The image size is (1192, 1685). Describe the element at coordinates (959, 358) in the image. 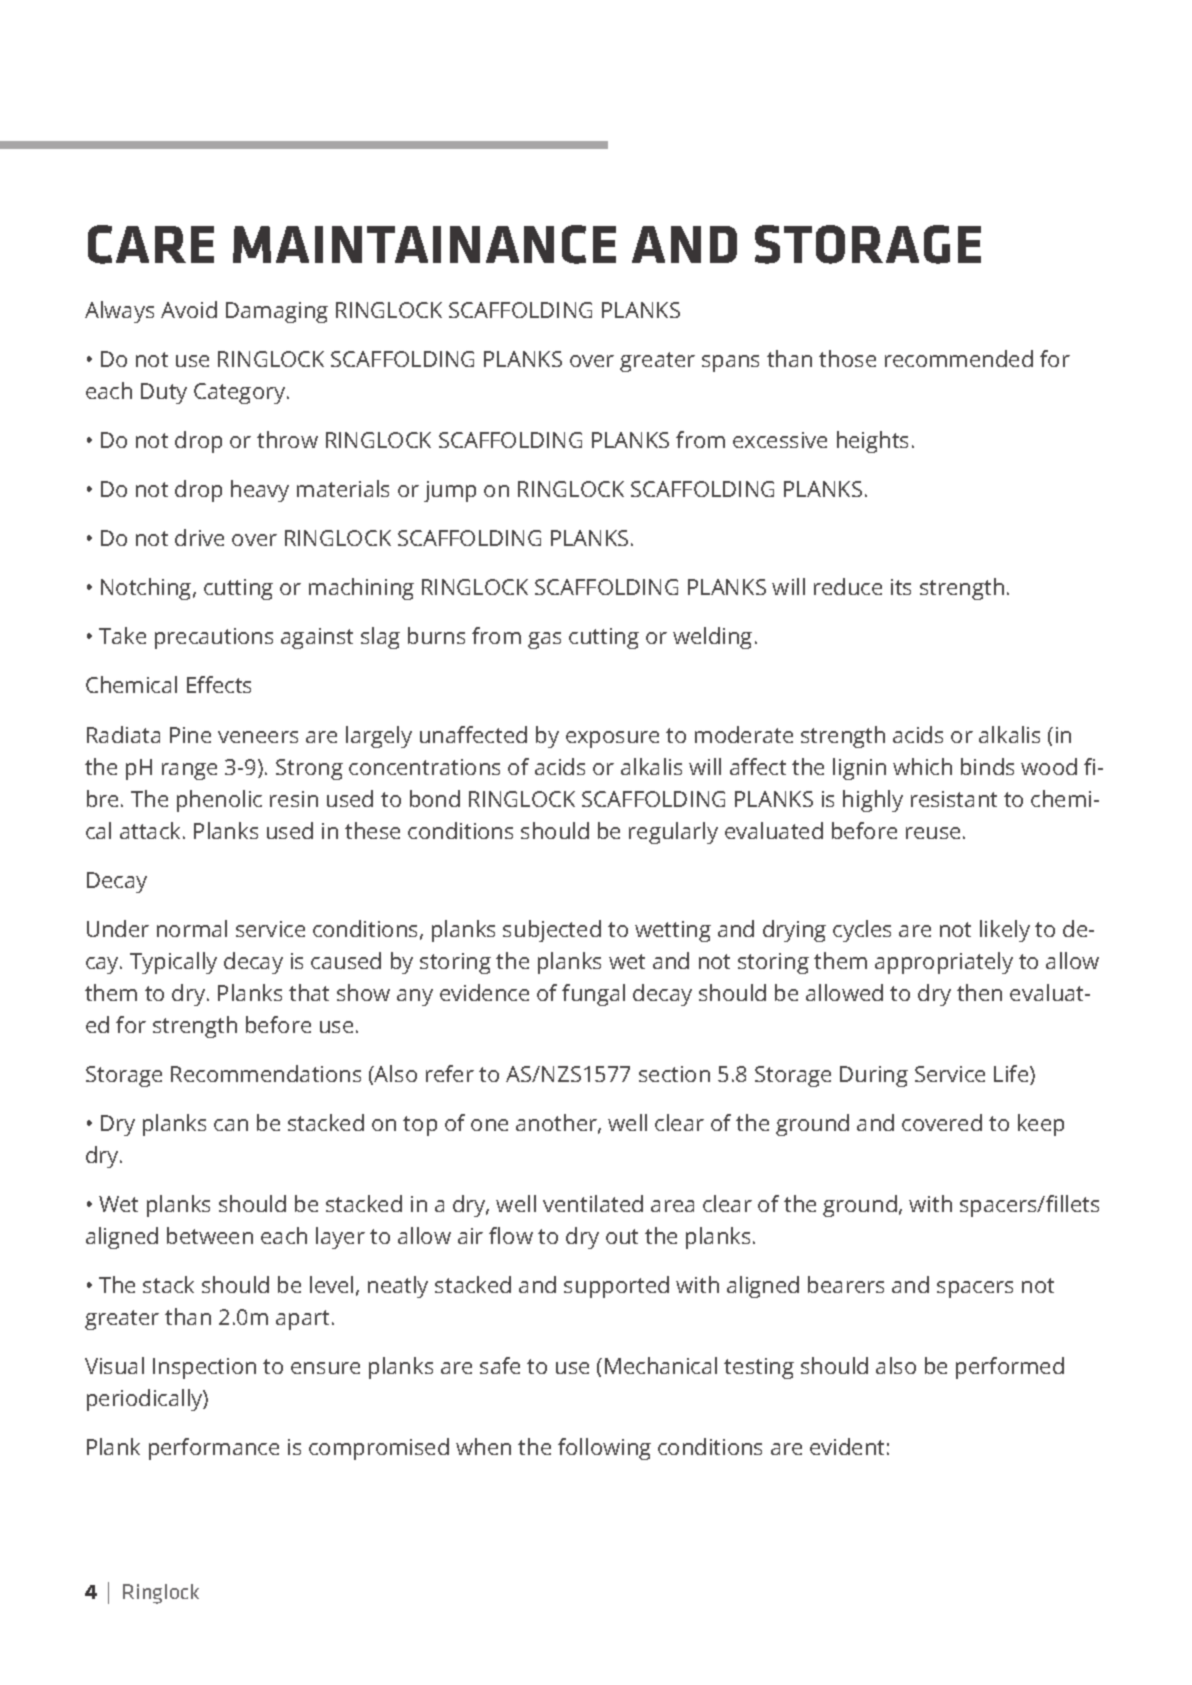

I see `recommended` at that location.
